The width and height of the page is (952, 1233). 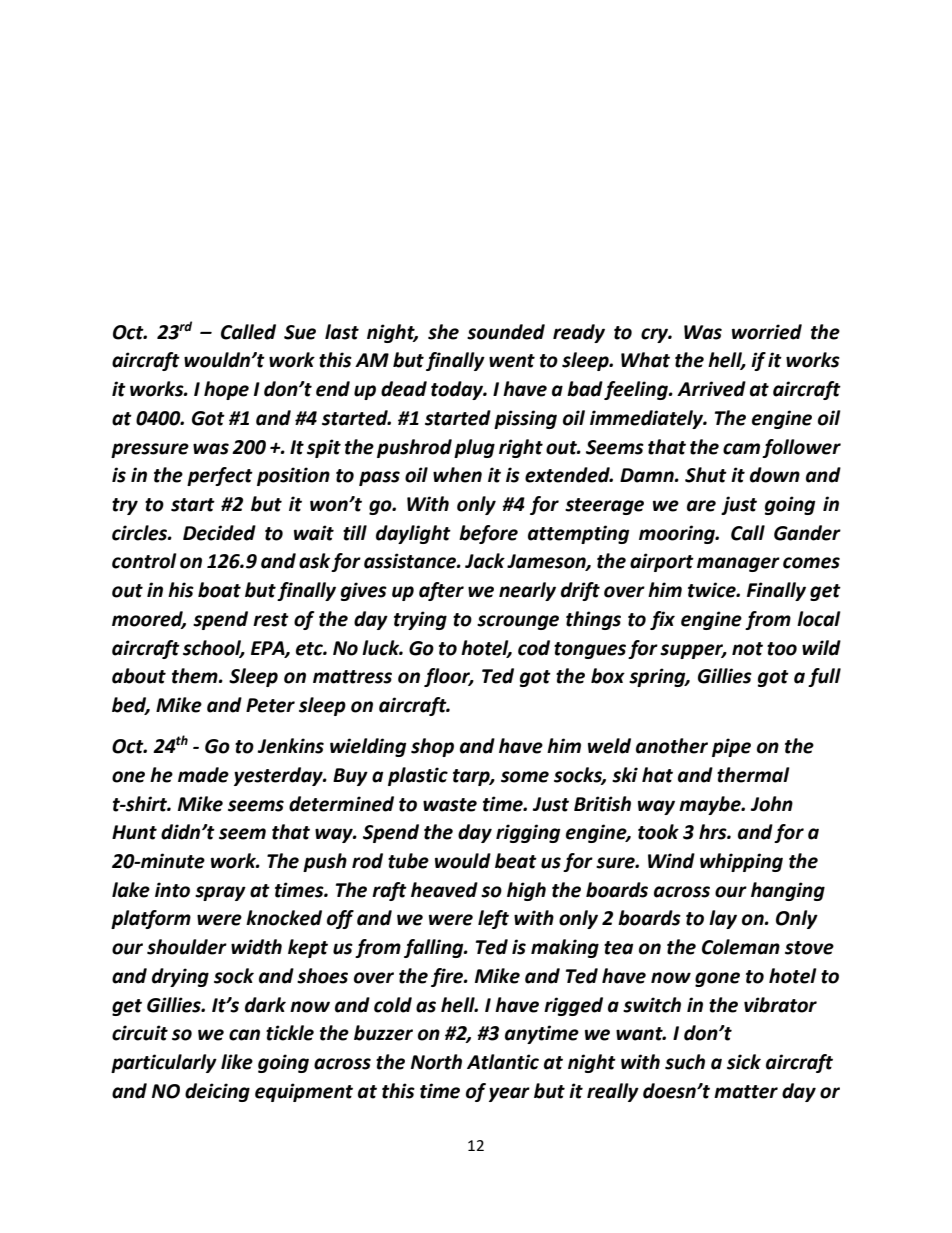 I want to click on whipping, so click(x=741, y=862).
